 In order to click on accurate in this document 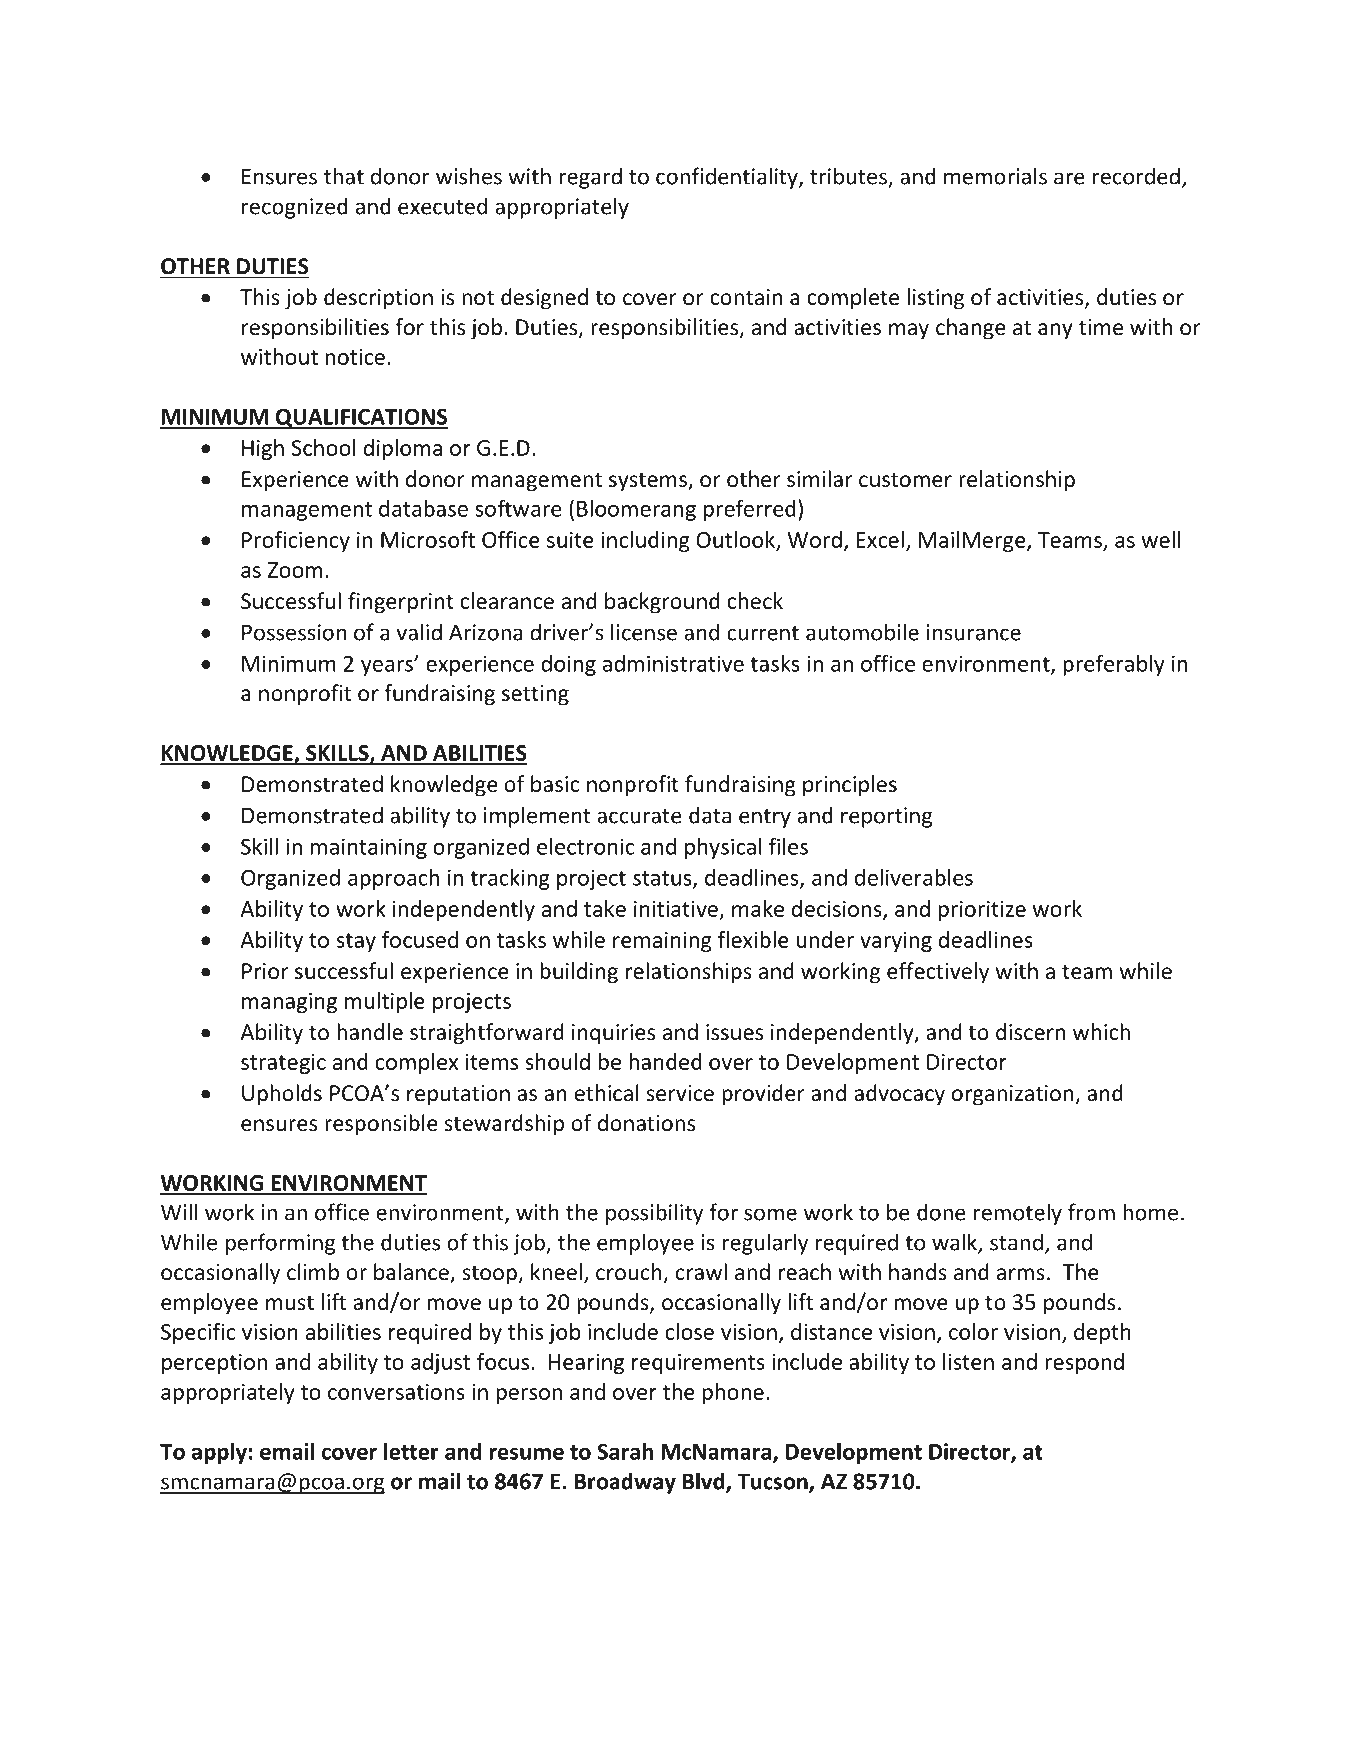, I will do `click(639, 816)`.
